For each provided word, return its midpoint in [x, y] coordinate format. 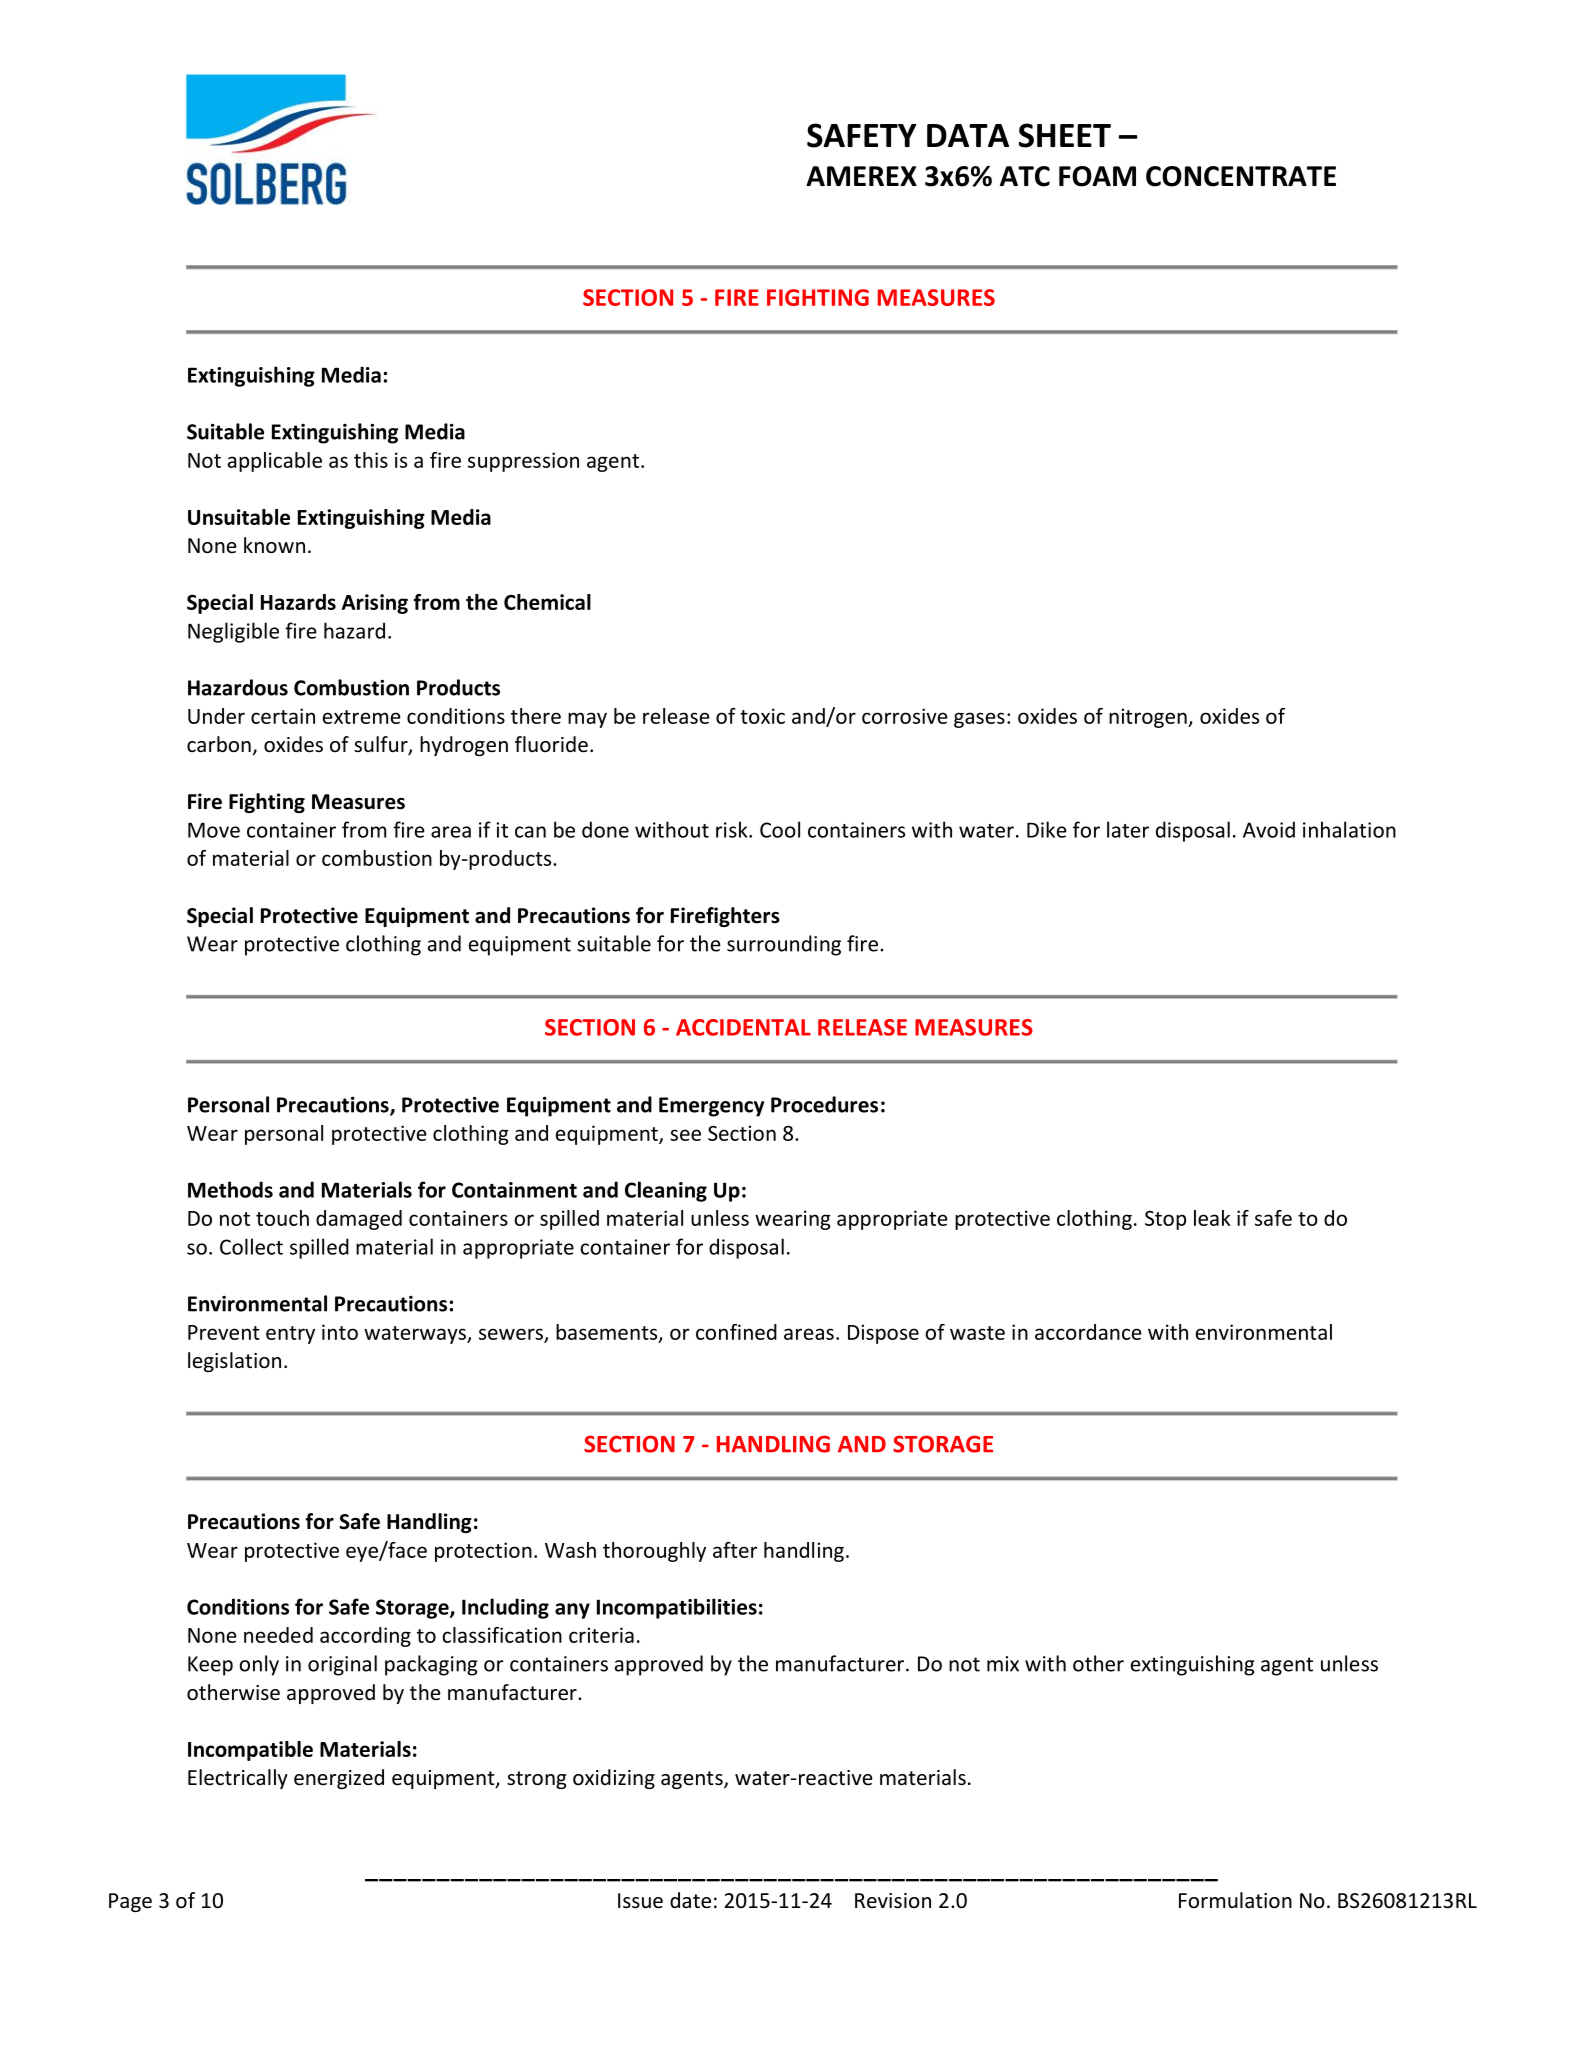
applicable [275, 462]
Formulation [1235, 1900]
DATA [968, 135]
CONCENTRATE [1241, 176]
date [690, 1900]
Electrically [238, 1779]
